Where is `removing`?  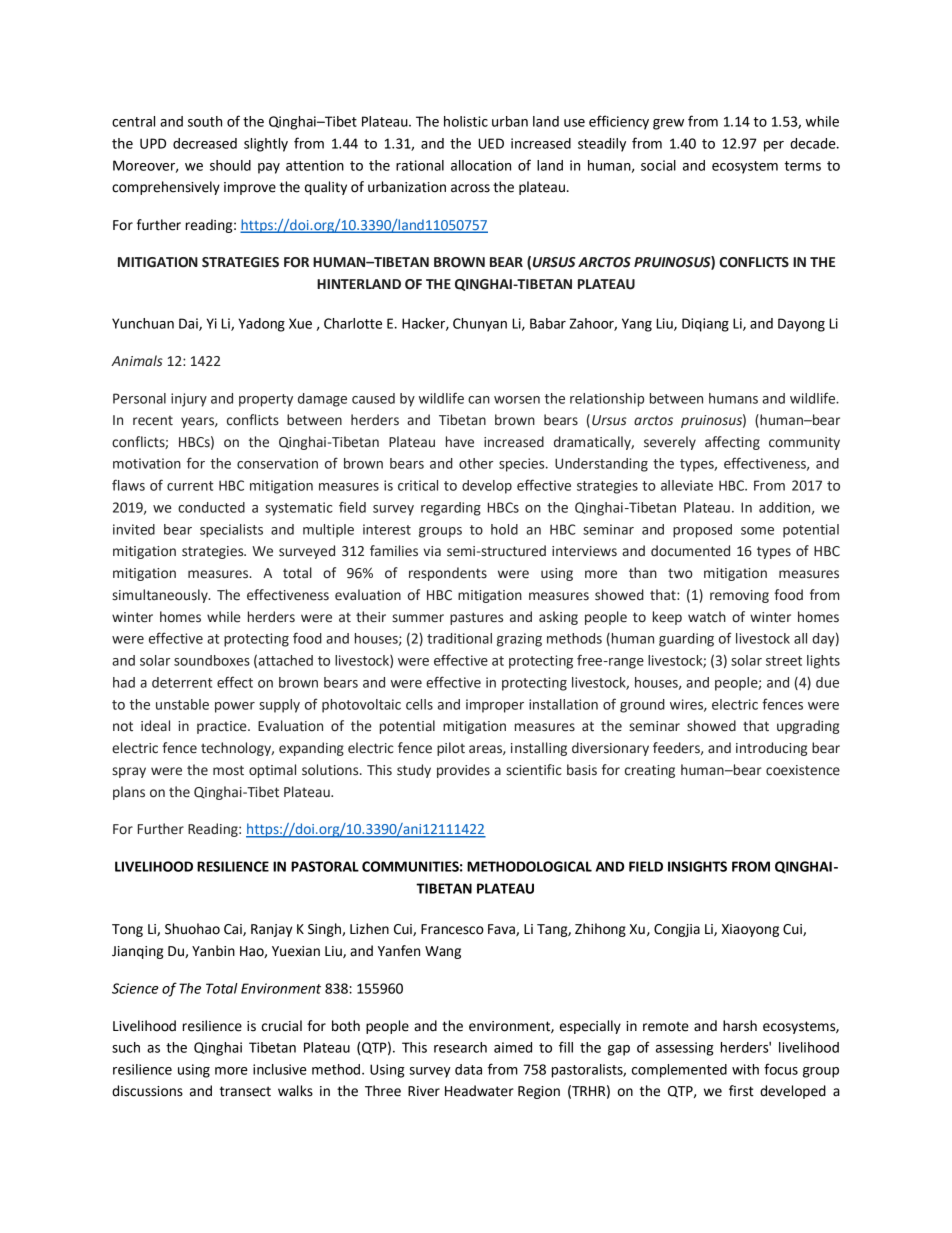 removing is located at coordinates (739, 596).
